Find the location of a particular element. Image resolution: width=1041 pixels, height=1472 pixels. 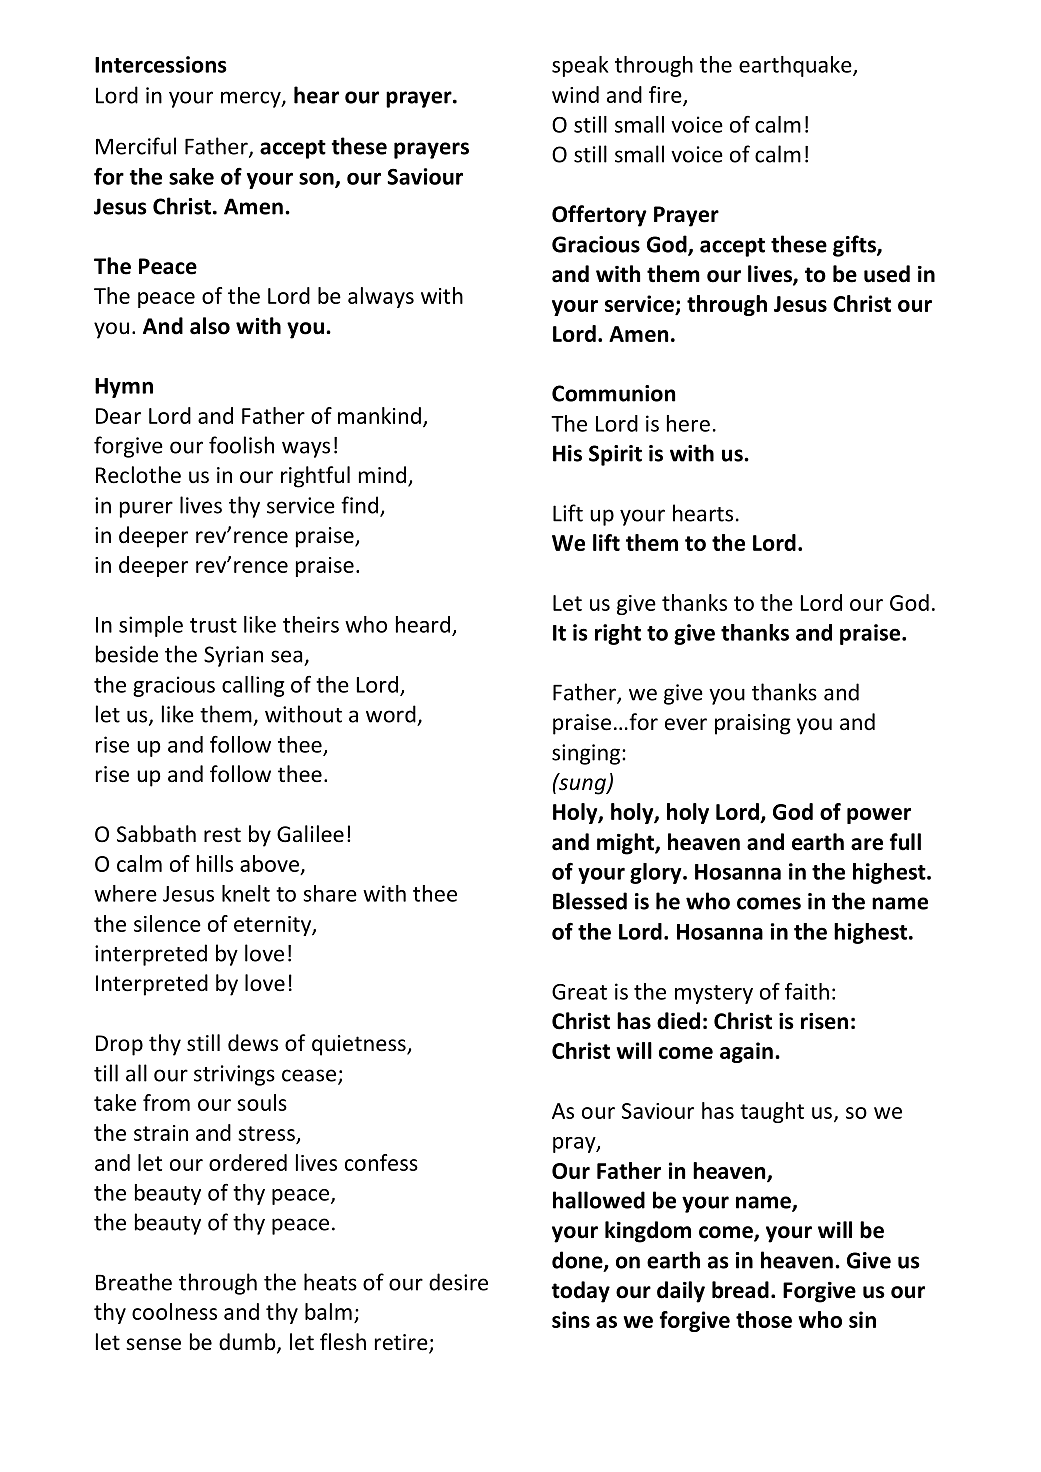

His is located at coordinates (567, 453).
